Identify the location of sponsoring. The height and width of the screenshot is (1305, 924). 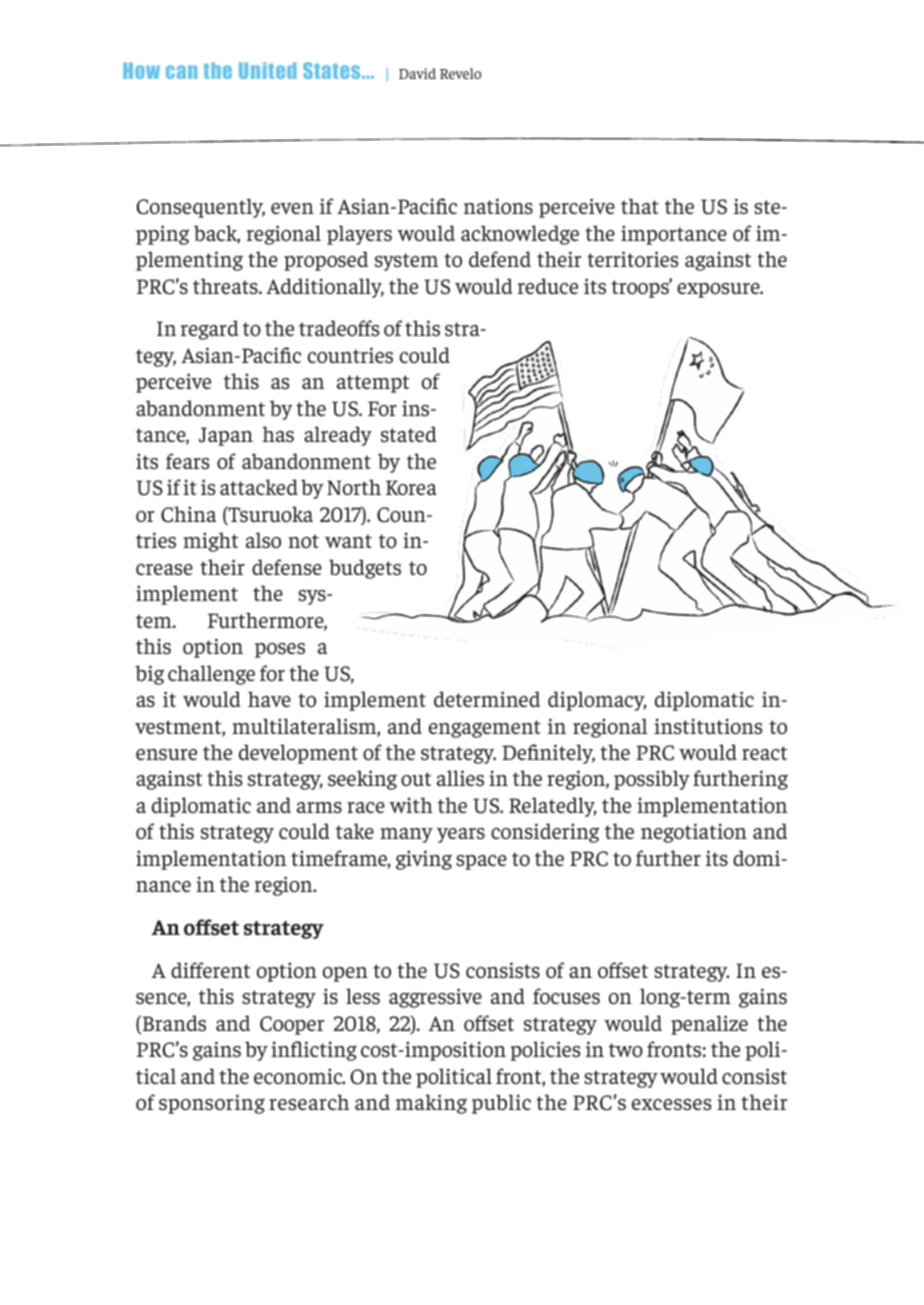
(212, 1104).
